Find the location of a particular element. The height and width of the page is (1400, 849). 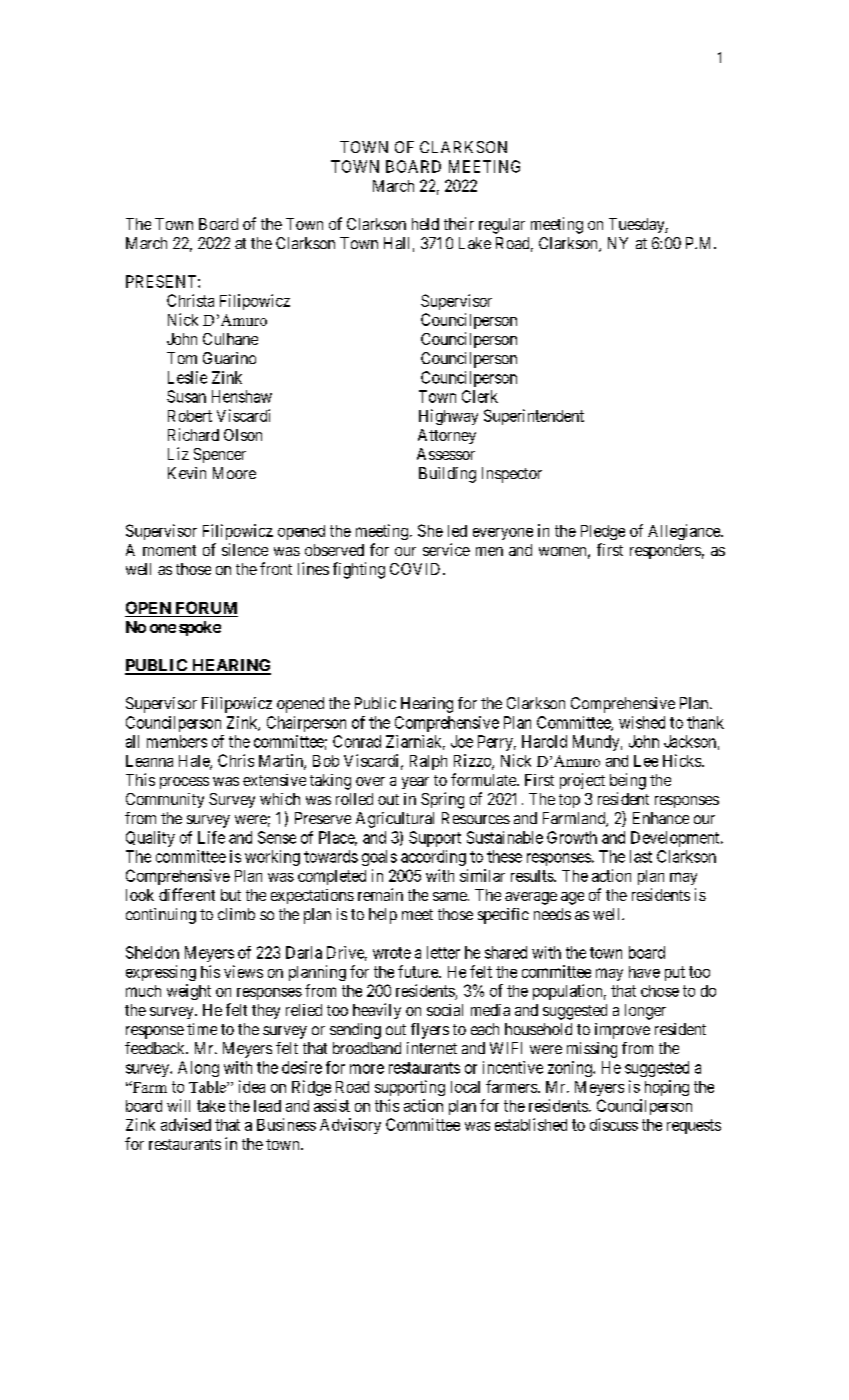

FORUM is located at coordinates (205, 609).
